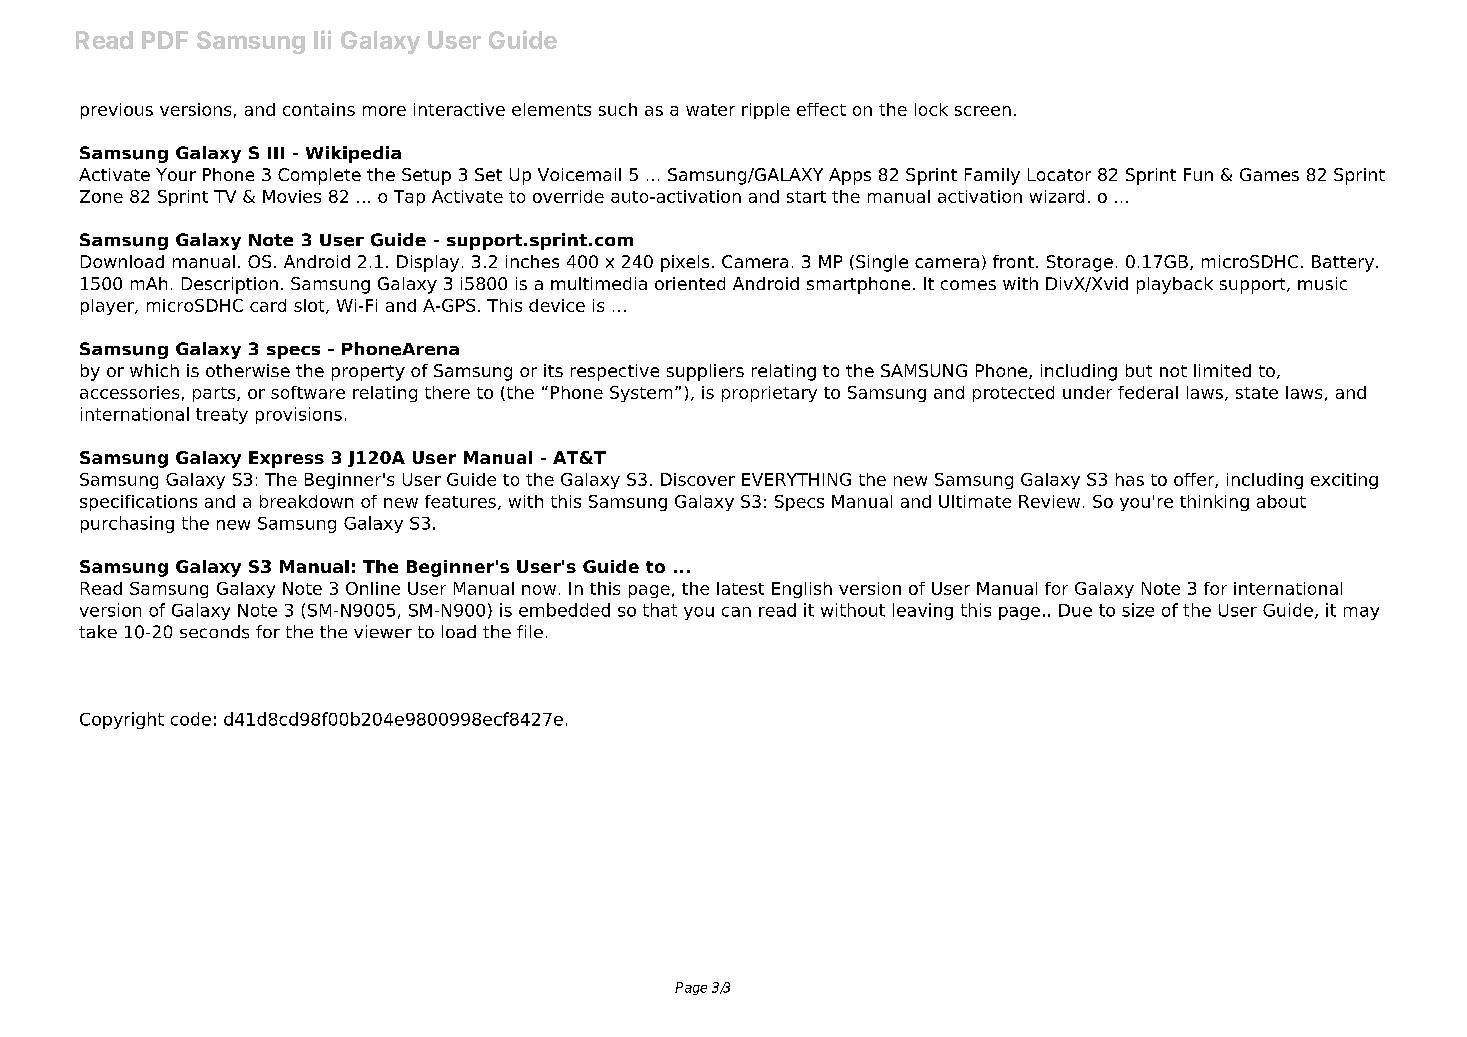 This document has height=1037, width=1467. What do you see at coordinates (806, 197) in the document?
I see `start` at bounding box center [806, 197].
